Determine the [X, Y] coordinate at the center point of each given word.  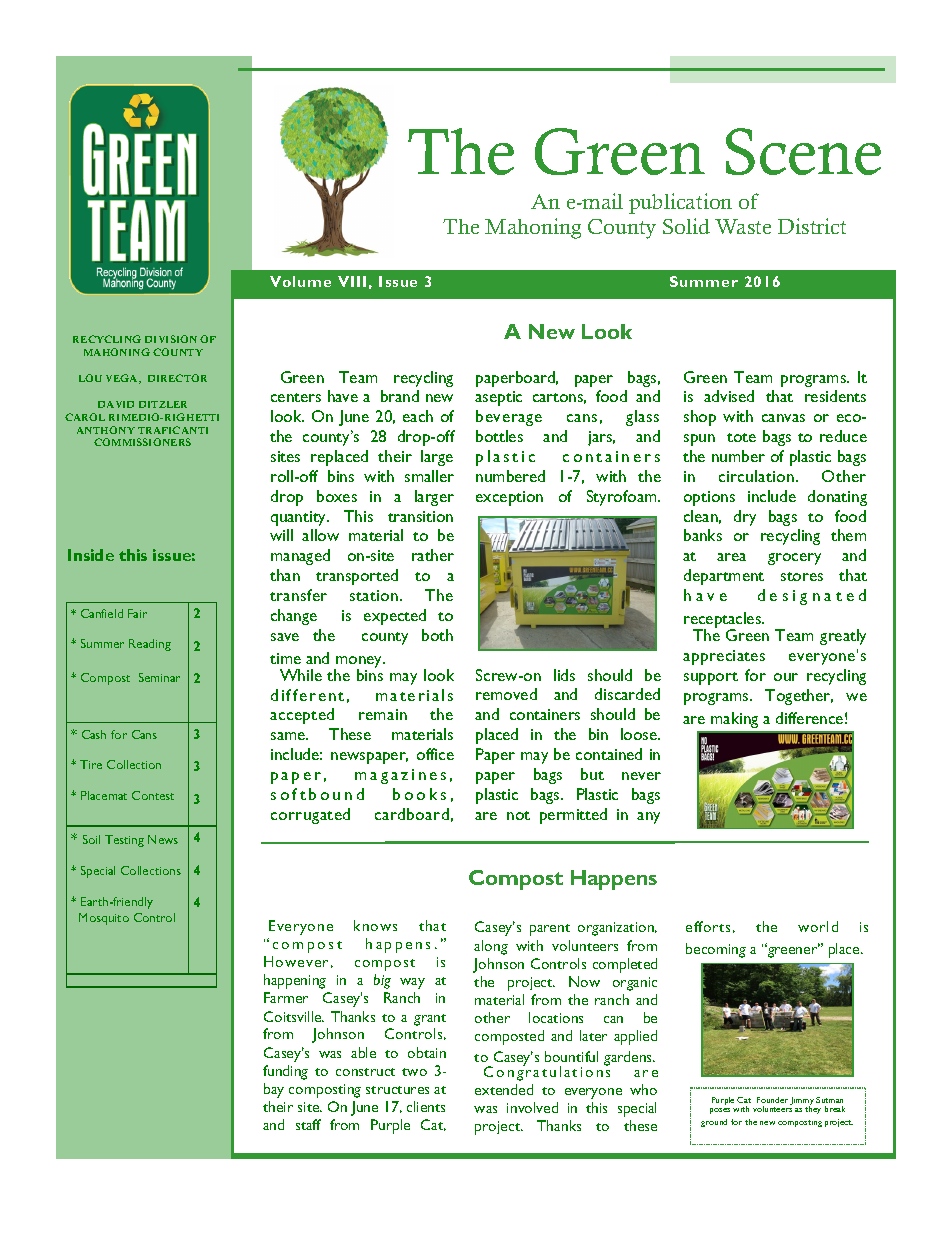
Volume [300, 281]
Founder [772, 1100]
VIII [352, 281]
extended [504, 1089]
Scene [803, 151]
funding [285, 1072]
